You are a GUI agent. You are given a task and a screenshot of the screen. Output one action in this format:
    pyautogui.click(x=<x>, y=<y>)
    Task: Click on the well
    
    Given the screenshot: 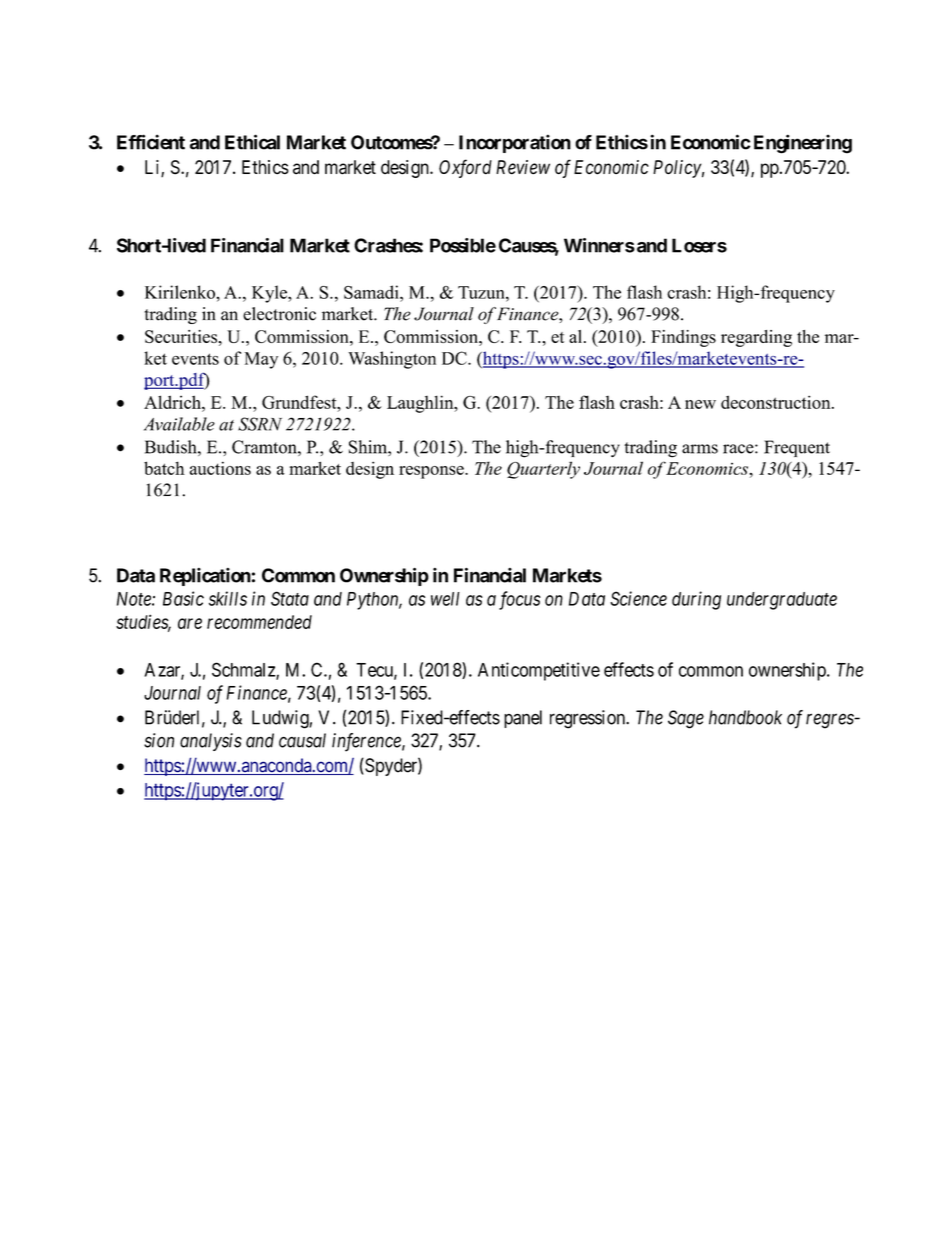 What is the action you would take?
    pyautogui.click(x=445, y=599)
